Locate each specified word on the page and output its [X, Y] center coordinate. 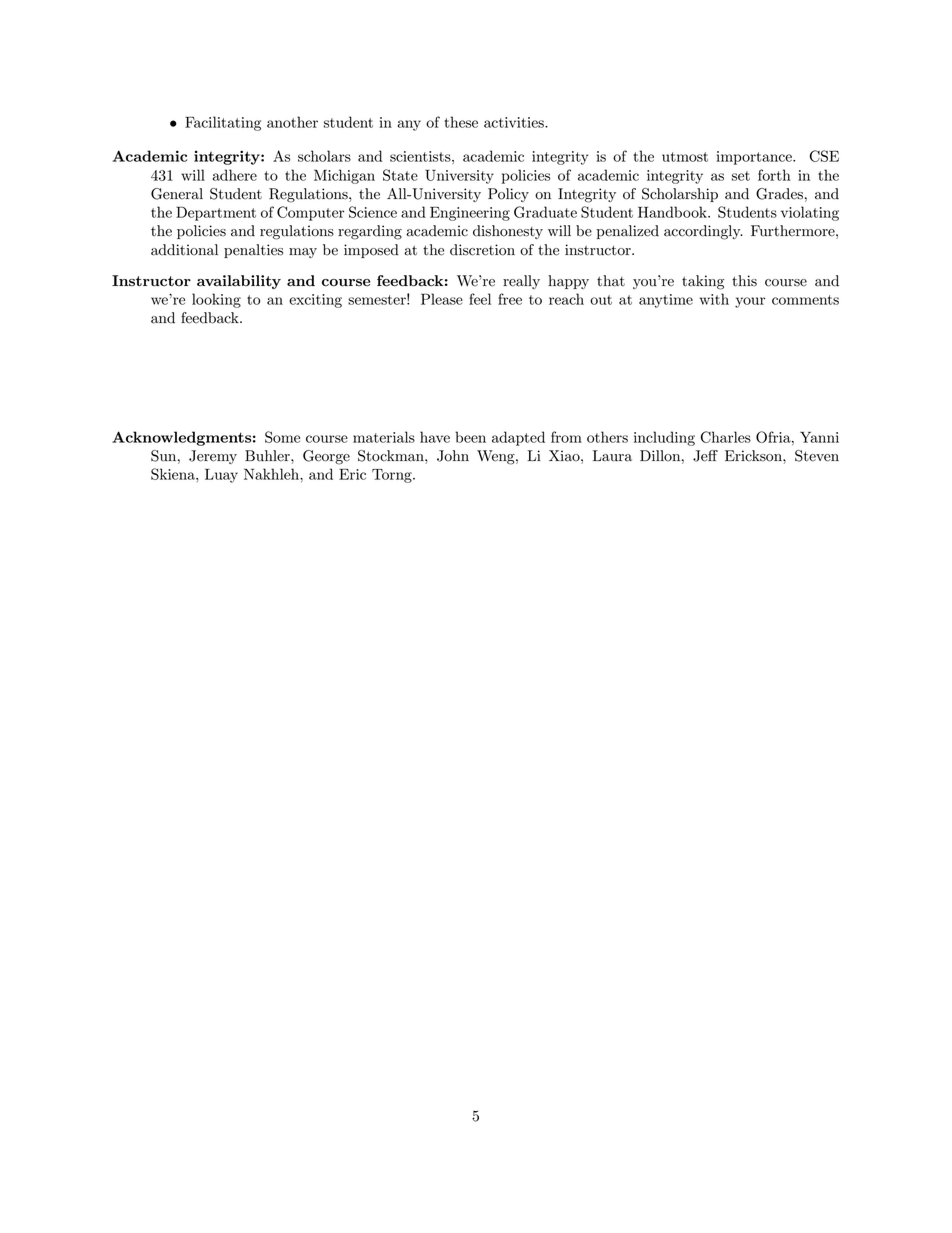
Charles [726, 437]
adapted [518, 438]
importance [755, 158]
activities [515, 122]
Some [282, 437]
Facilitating [223, 123]
